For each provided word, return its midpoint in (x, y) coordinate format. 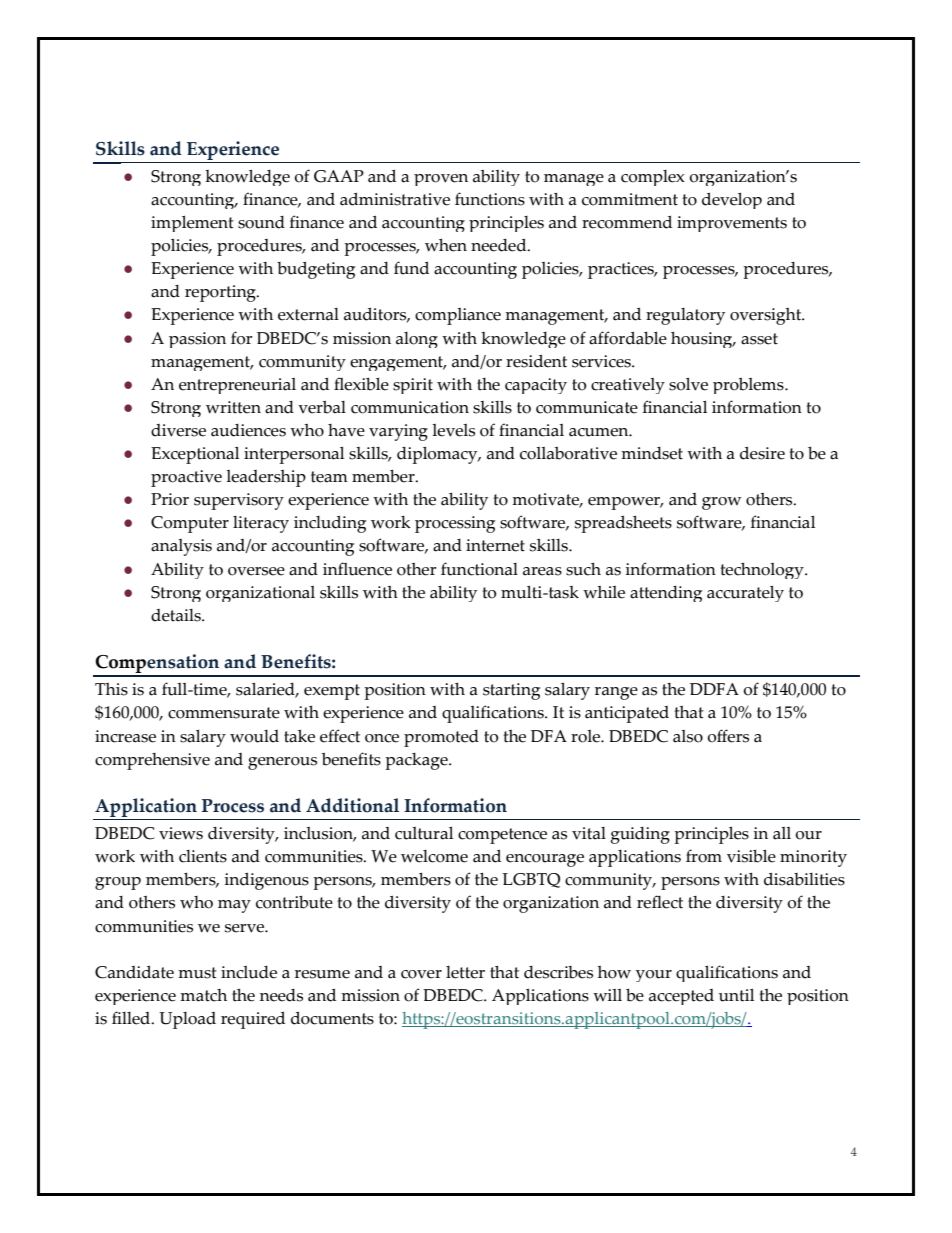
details (177, 615)
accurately (745, 594)
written (233, 407)
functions (490, 199)
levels (453, 430)
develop (732, 201)
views (181, 833)
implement (192, 224)
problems (749, 386)
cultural (424, 833)
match (203, 995)
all (782, 833)
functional (479, 569)
